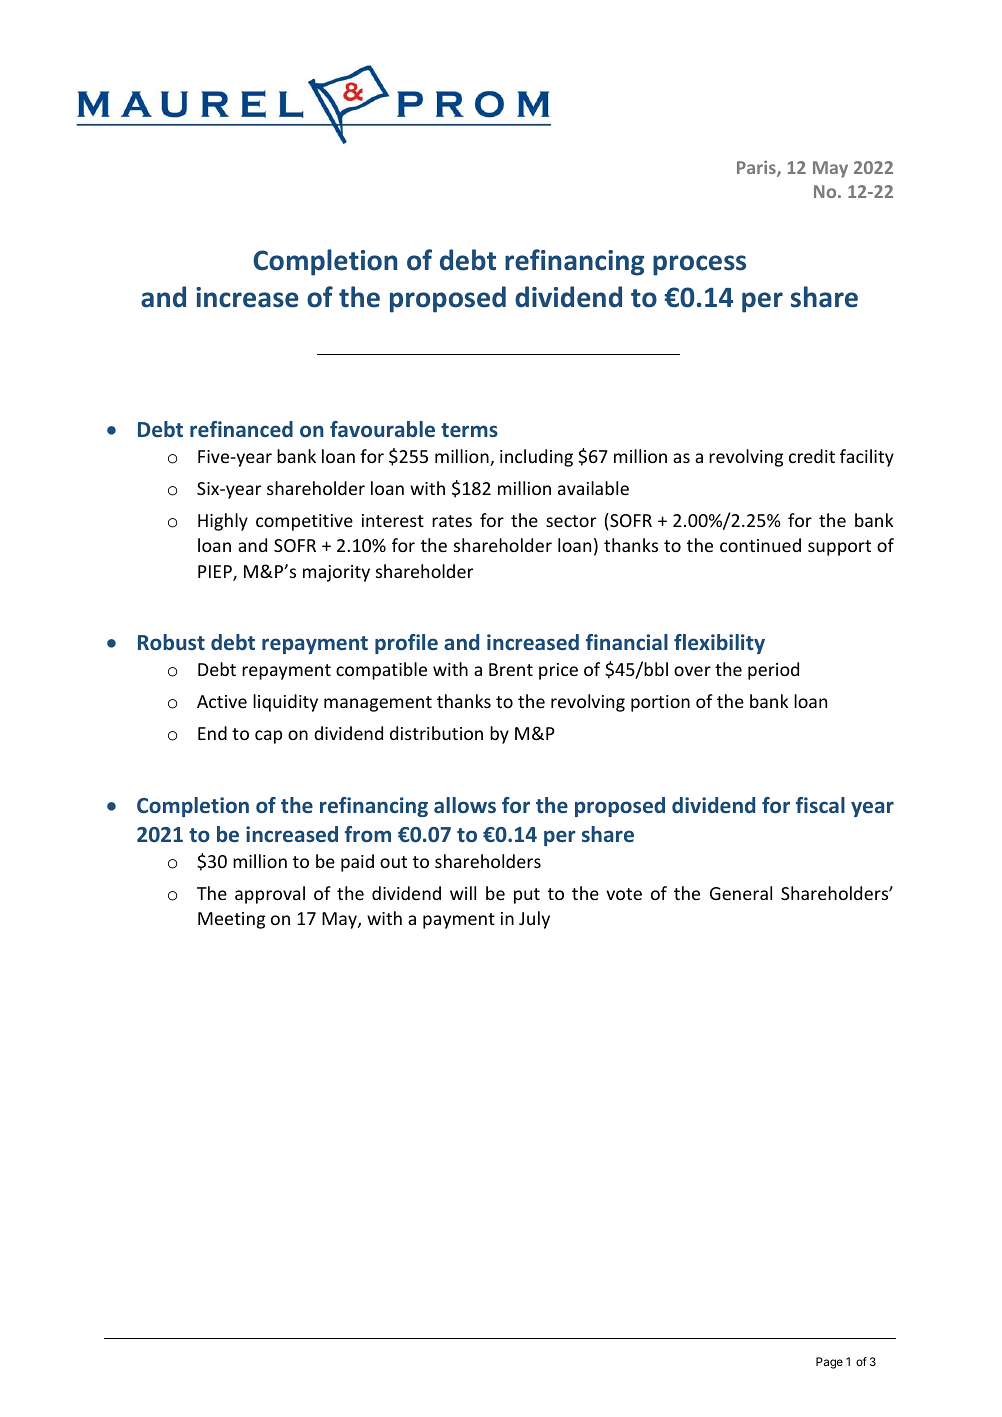 The image size is (1002, 1417). I want to click on General, so click(741, 893).
